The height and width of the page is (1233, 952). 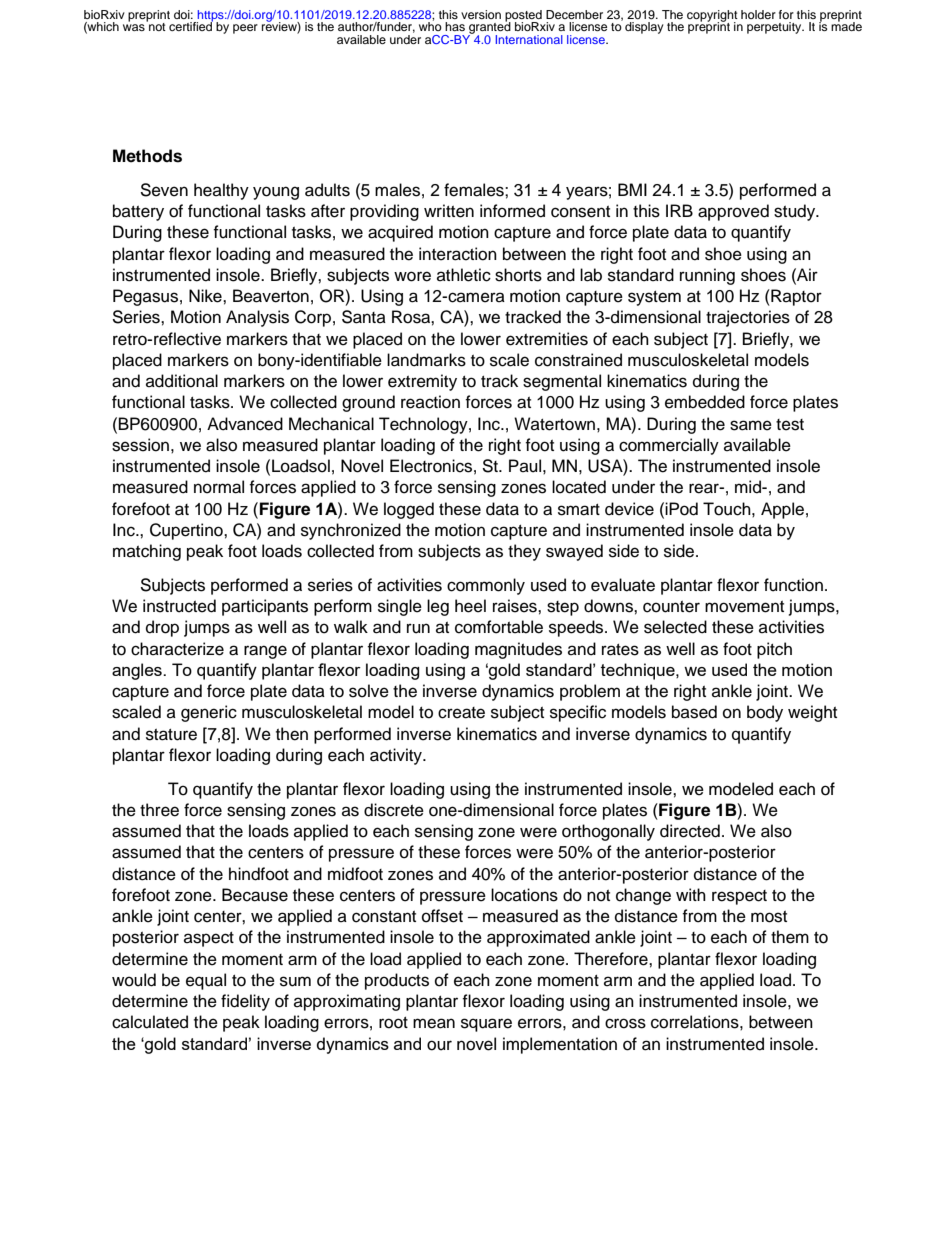 What do you see at coordinates (486, 1025) in the page?
I see `square` at bounding box center [486, 1025].
